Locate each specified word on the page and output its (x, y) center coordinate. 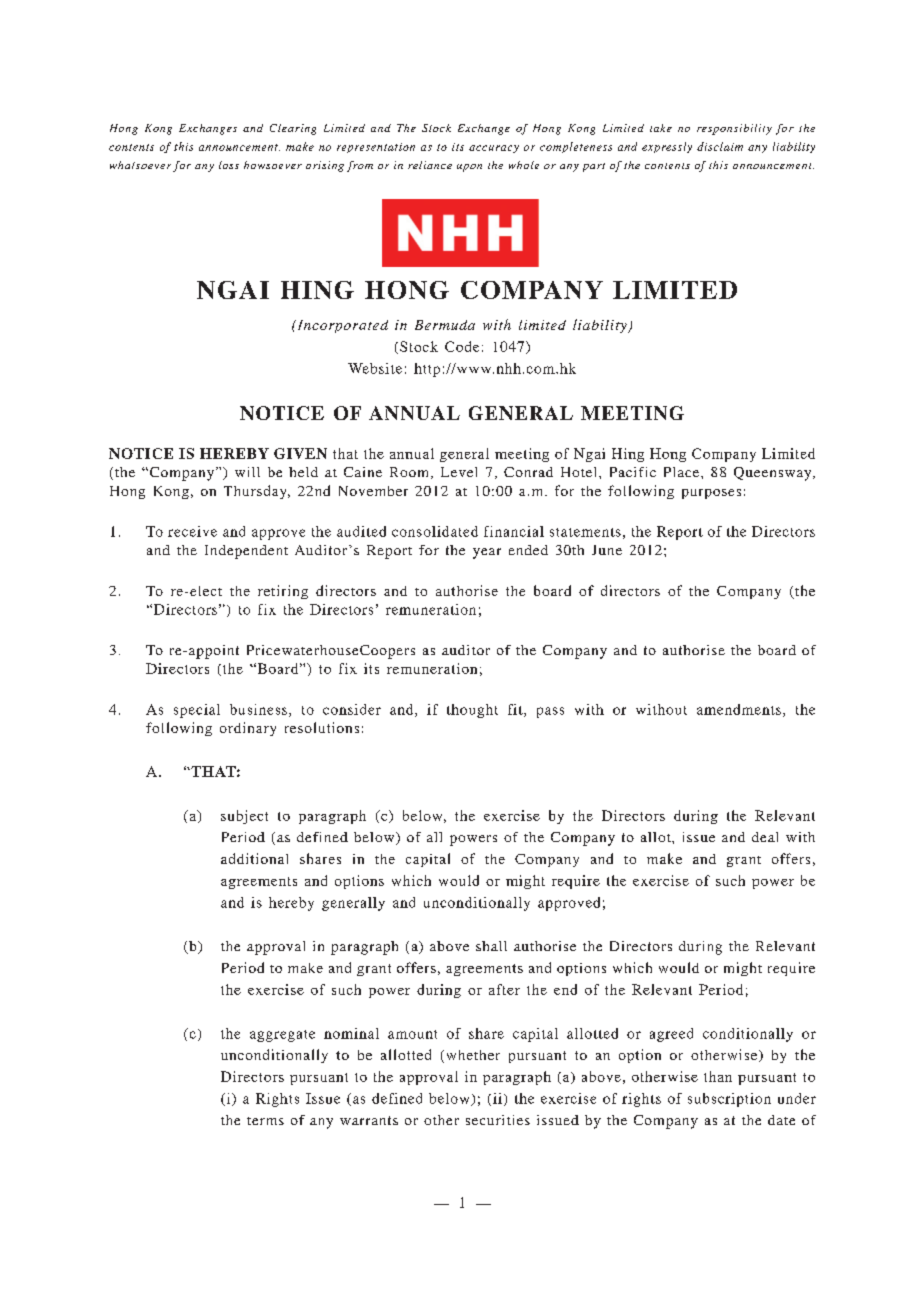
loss (229, 165)
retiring (283, 592)
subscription (729, 1100)
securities (498, 1120)
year (487, 553)
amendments (739, 709)
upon (469, 168)
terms (265, 1121)
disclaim (720, 146)
